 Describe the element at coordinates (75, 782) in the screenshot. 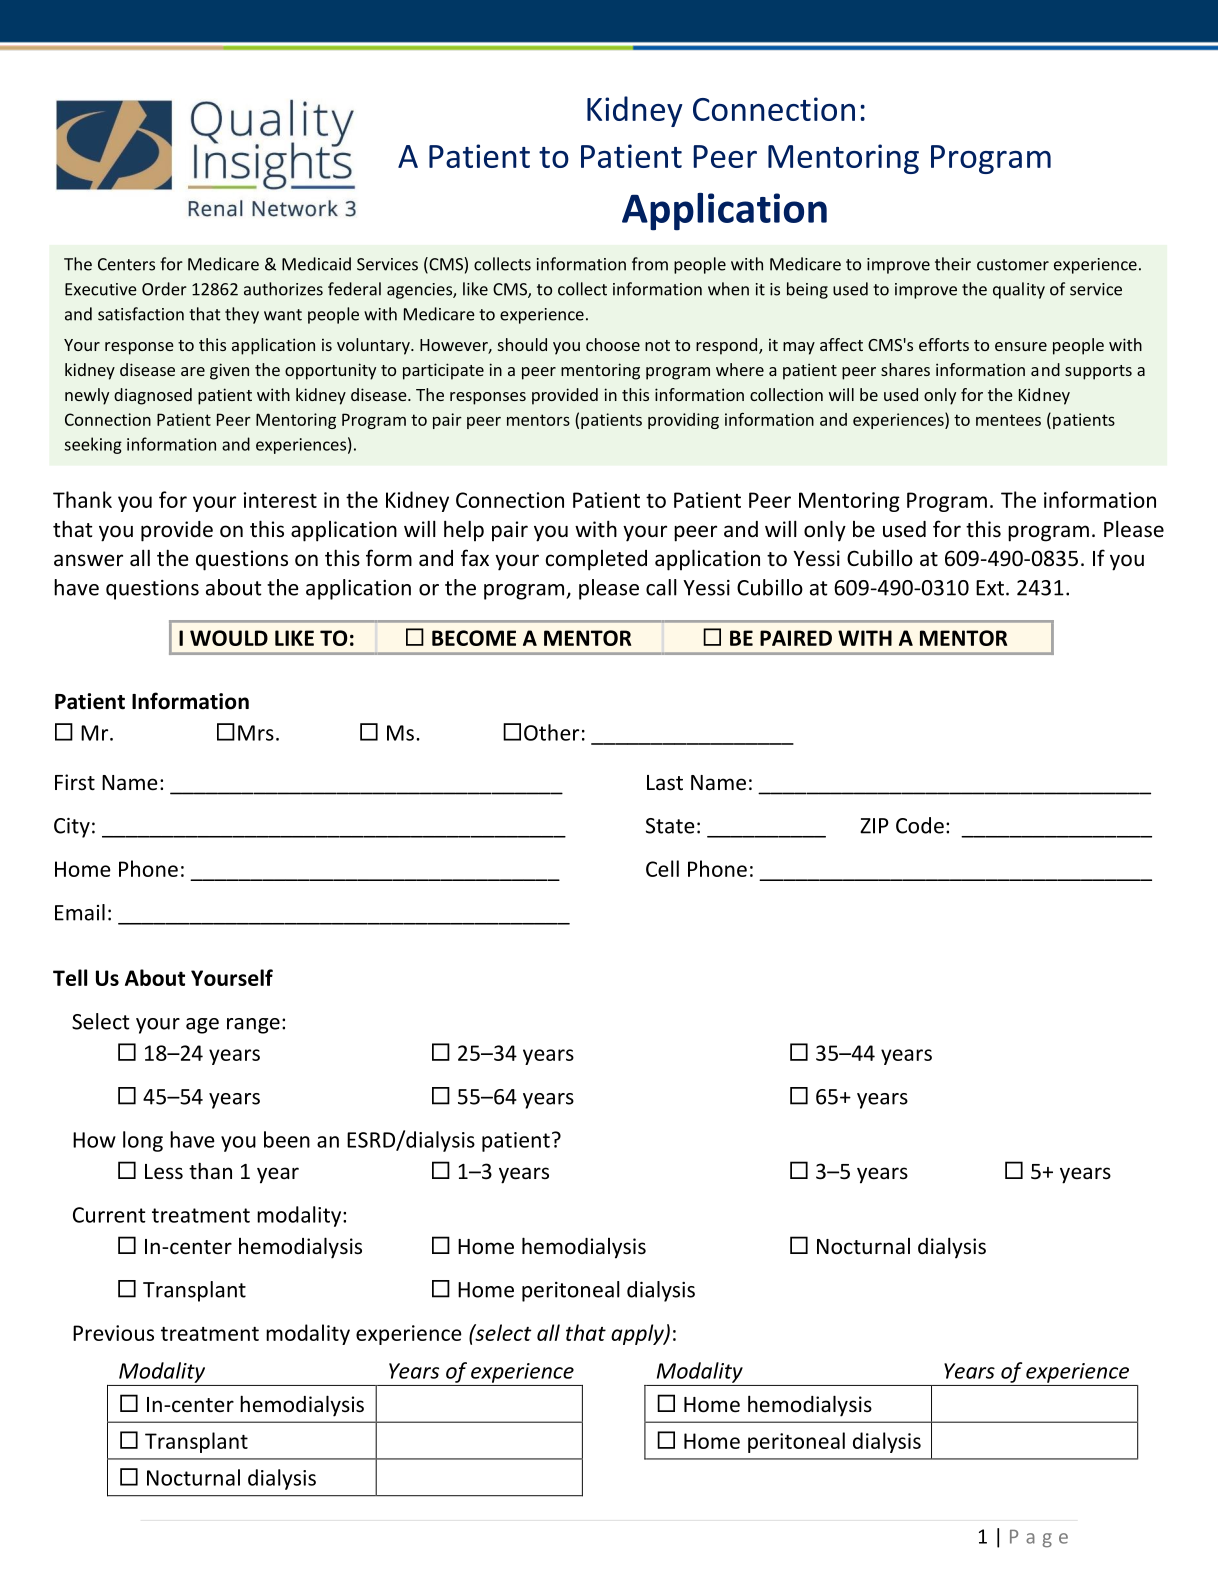

I see `First` at that location.
